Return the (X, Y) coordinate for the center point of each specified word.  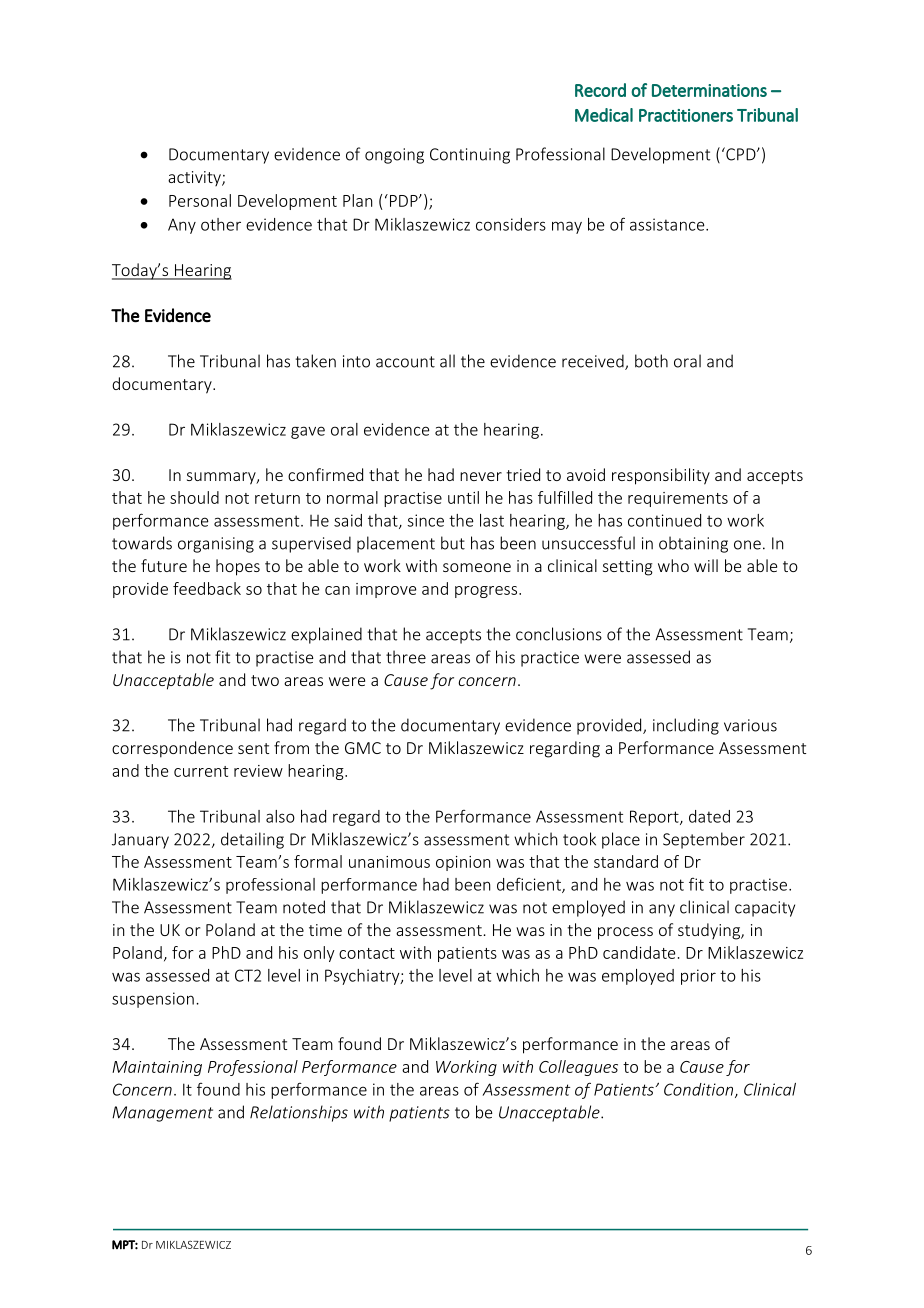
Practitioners (686, 115)
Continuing (470, 156)
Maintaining (157, 1068)
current (201, 771)
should (194, 497)
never (481, 476)
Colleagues (578, 1068)
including (686, 726)
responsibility (661, 476)
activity (195, 178)
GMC (363, 748)
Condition (700, 1090)
